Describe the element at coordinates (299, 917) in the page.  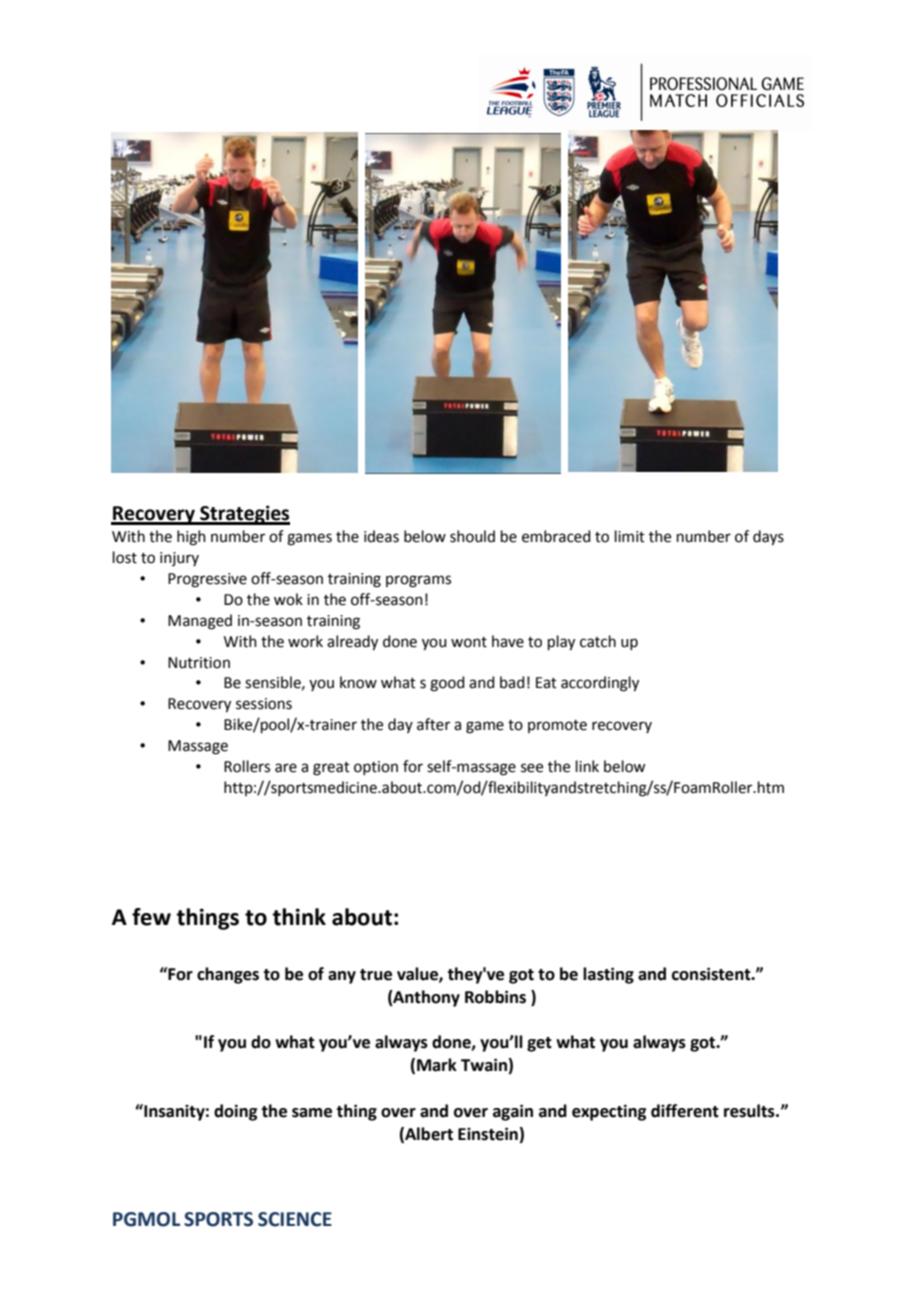
I see `think` at that location.
